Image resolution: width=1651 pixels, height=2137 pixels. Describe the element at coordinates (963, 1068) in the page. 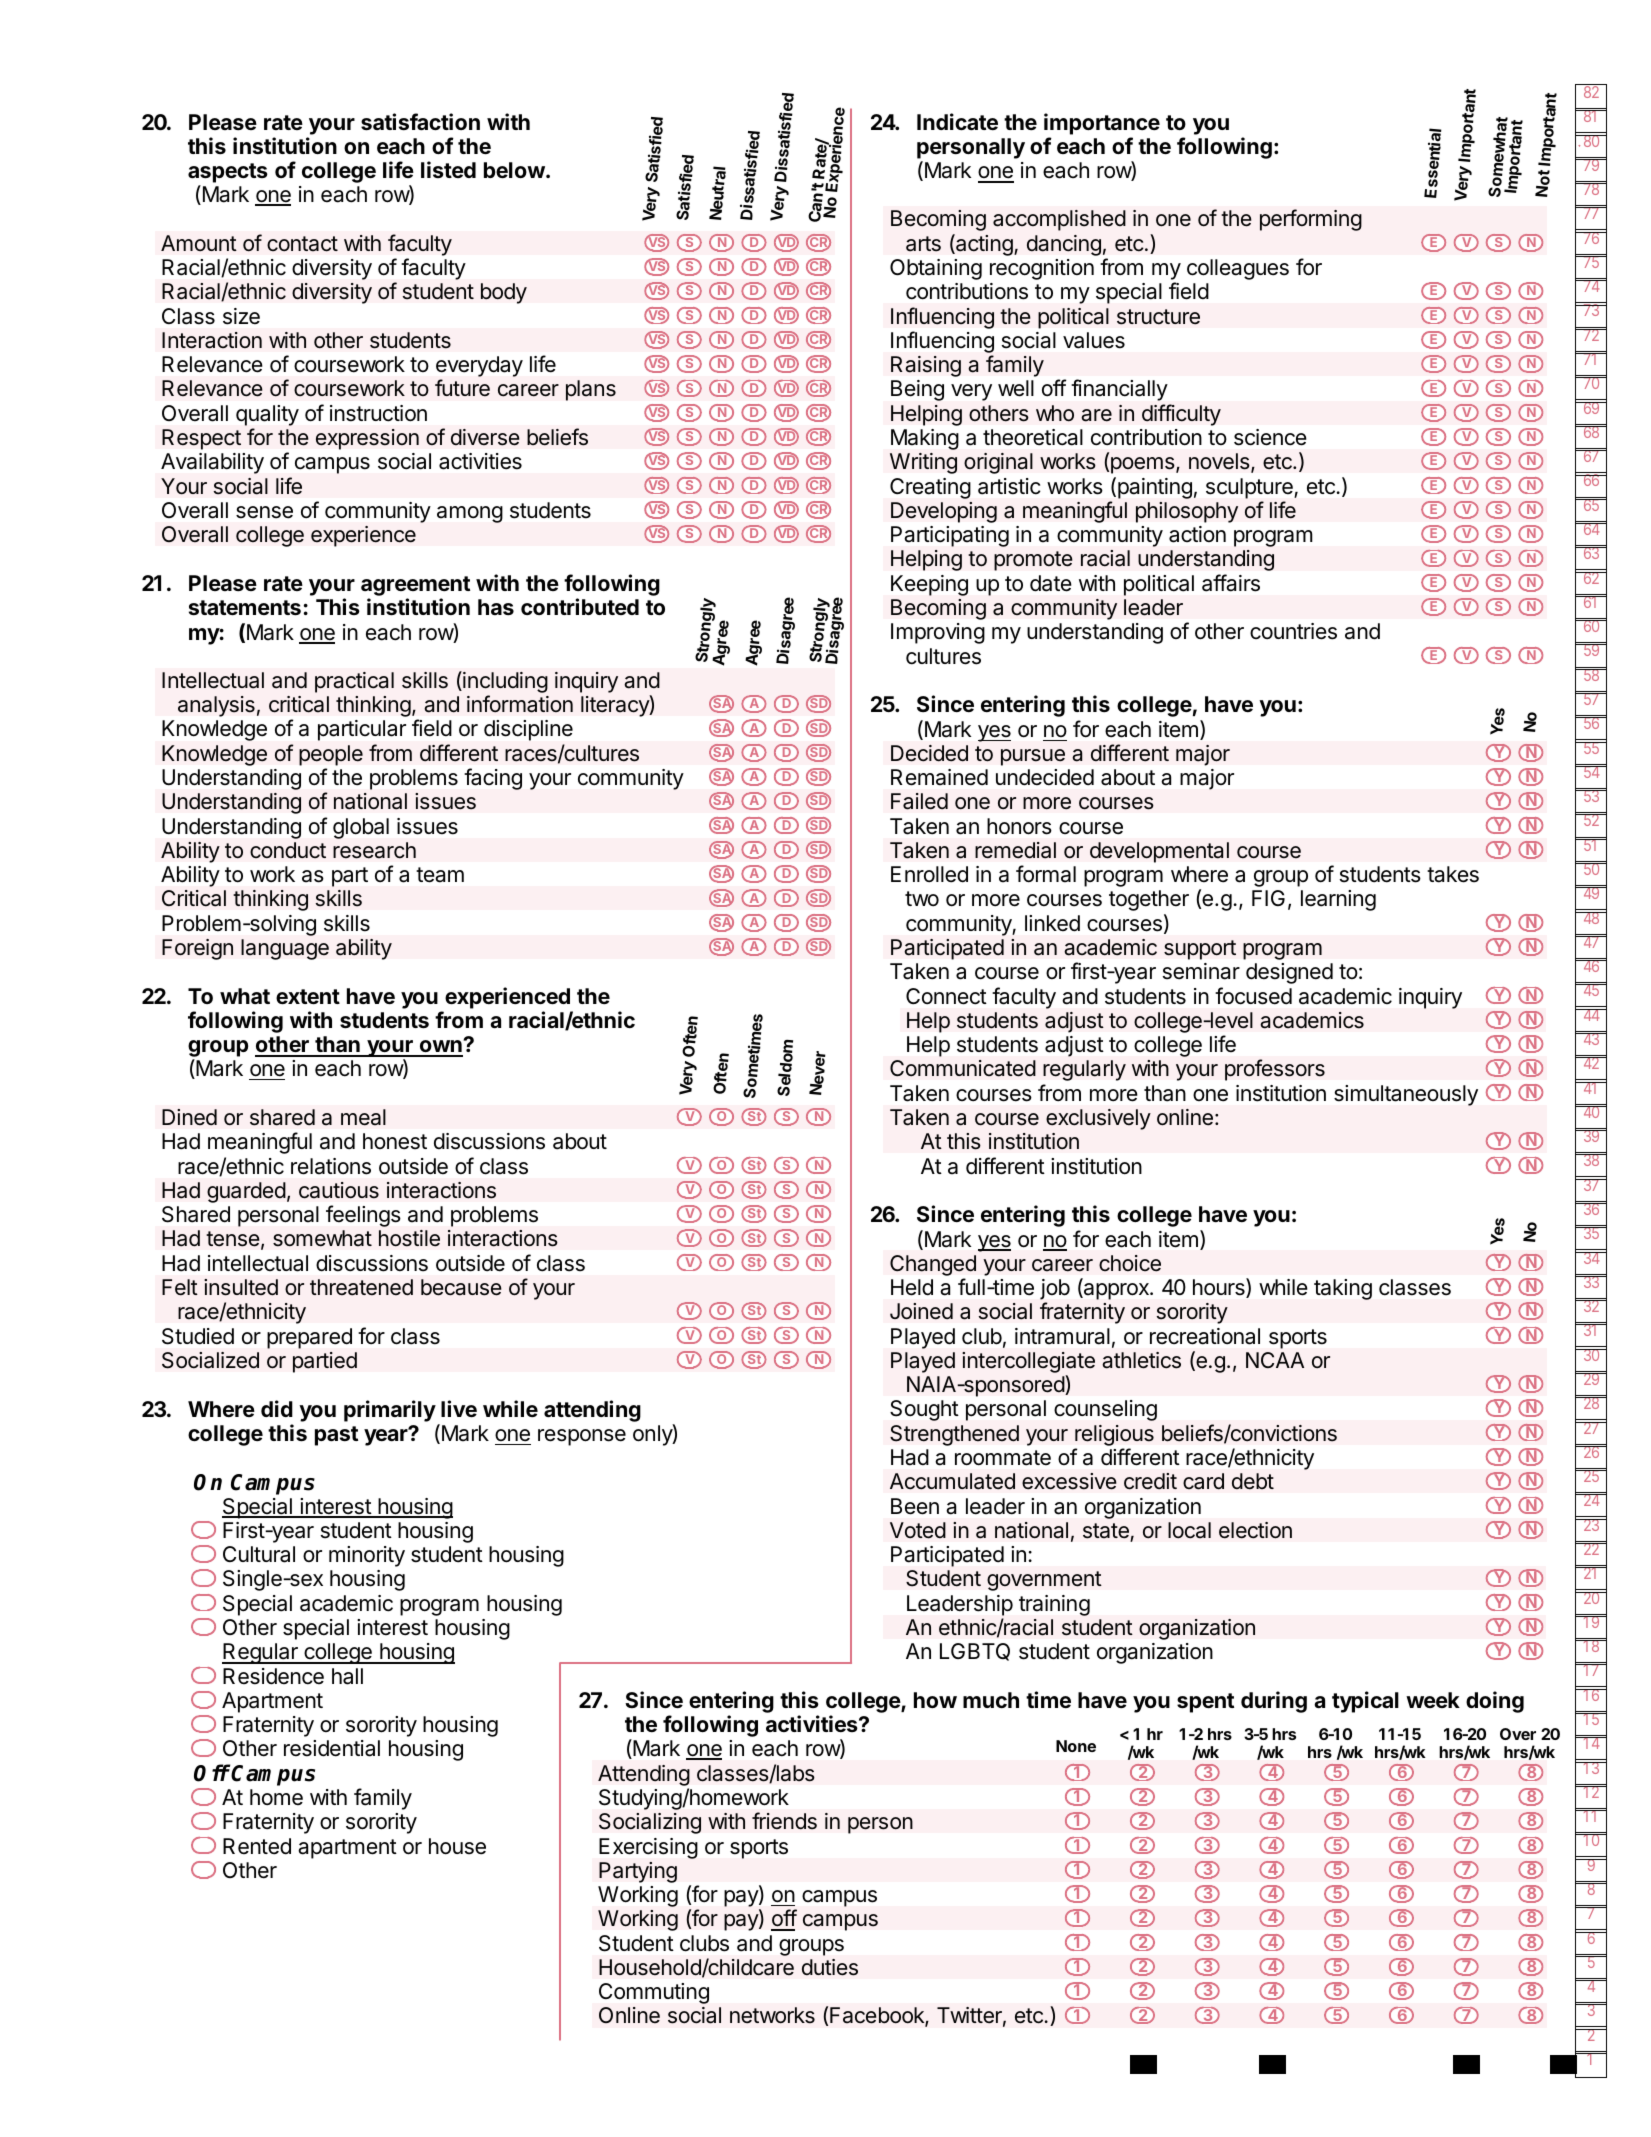

I see `Communicated` at that location.
